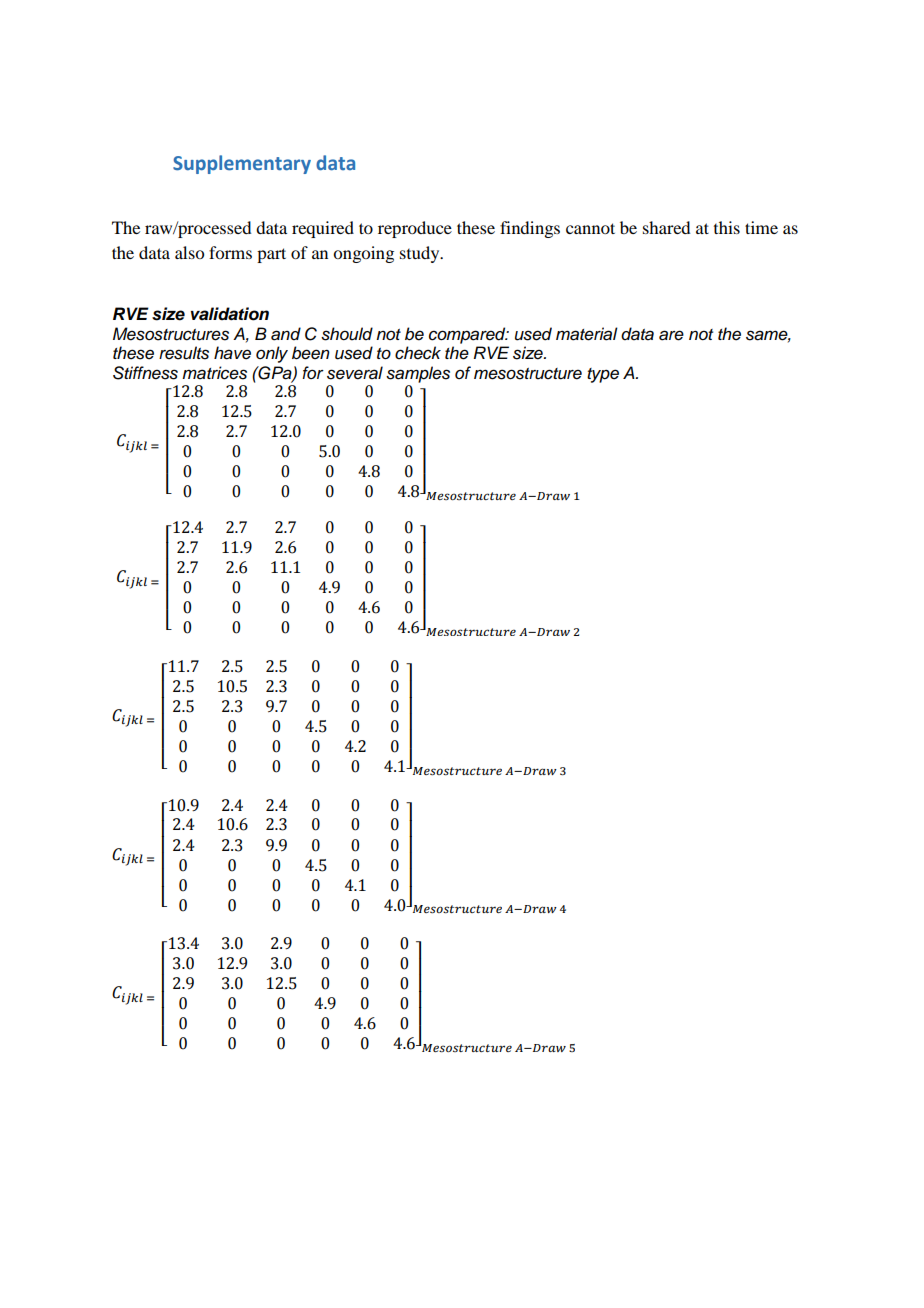 The height and width of the screenshot is (1308, 924). Describe the element at coordinates (468, 335) in the screenshot. I see `compared` at that location.
